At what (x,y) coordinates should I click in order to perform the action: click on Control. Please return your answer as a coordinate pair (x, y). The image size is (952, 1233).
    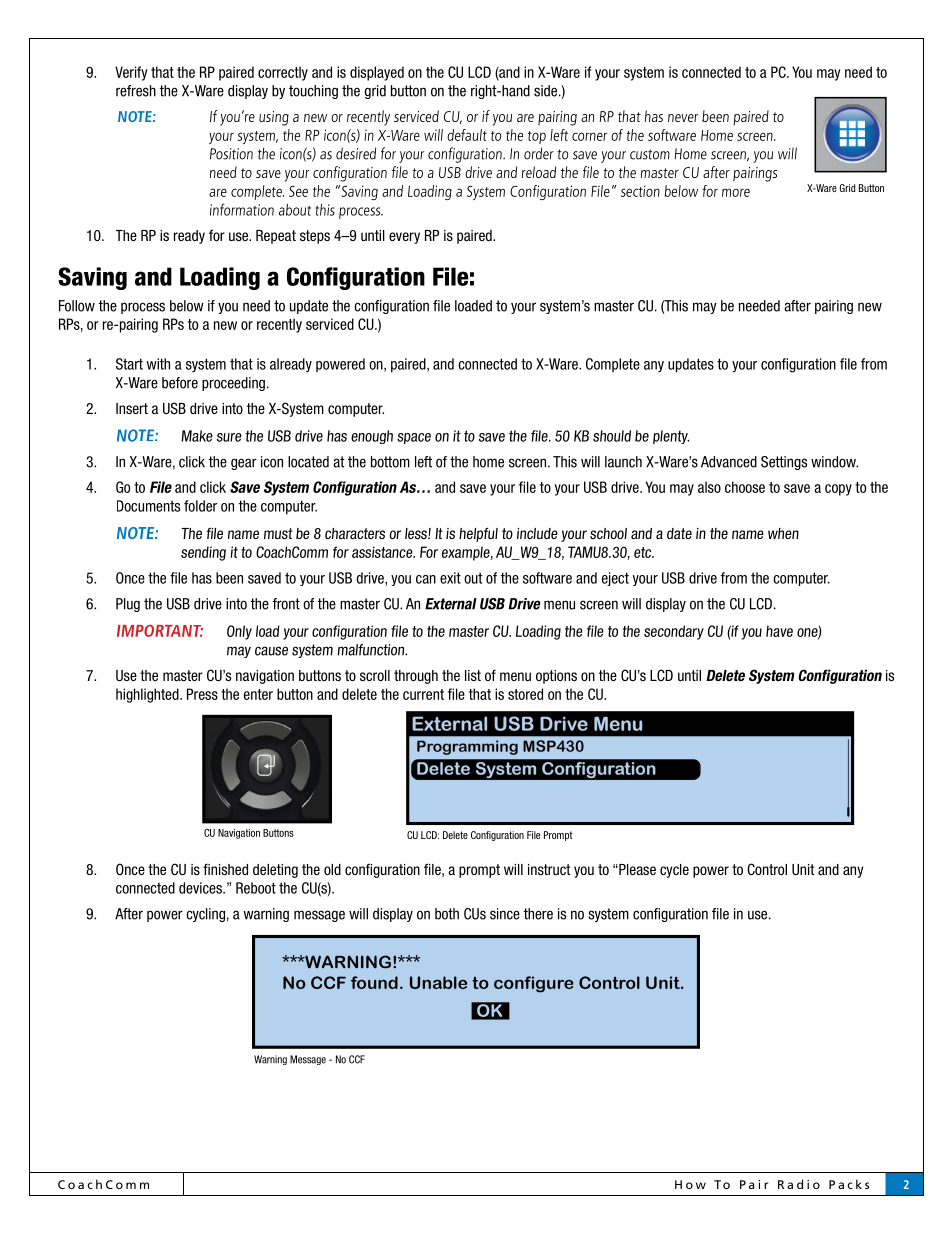
    Looking at the image, I should click on (767, 869).
